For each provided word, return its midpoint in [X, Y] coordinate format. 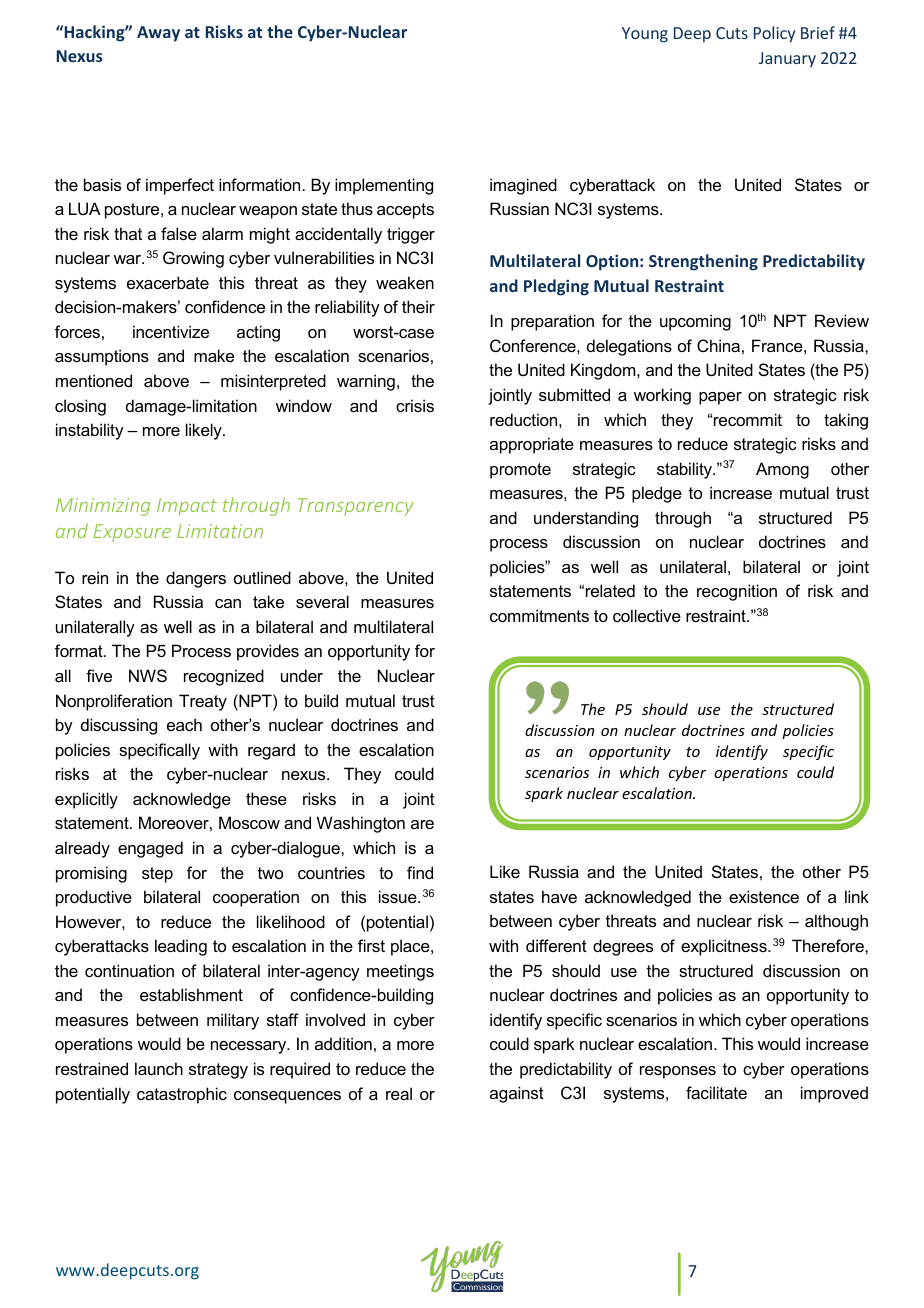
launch [159, 1068]
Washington [361, 824]
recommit [748, 419]
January [787, 60]
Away [158, 34]
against [517, 1094]
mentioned [94, 380]
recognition [737, 592]
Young [645, 35]
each [184, 724]
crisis [415, 405]
